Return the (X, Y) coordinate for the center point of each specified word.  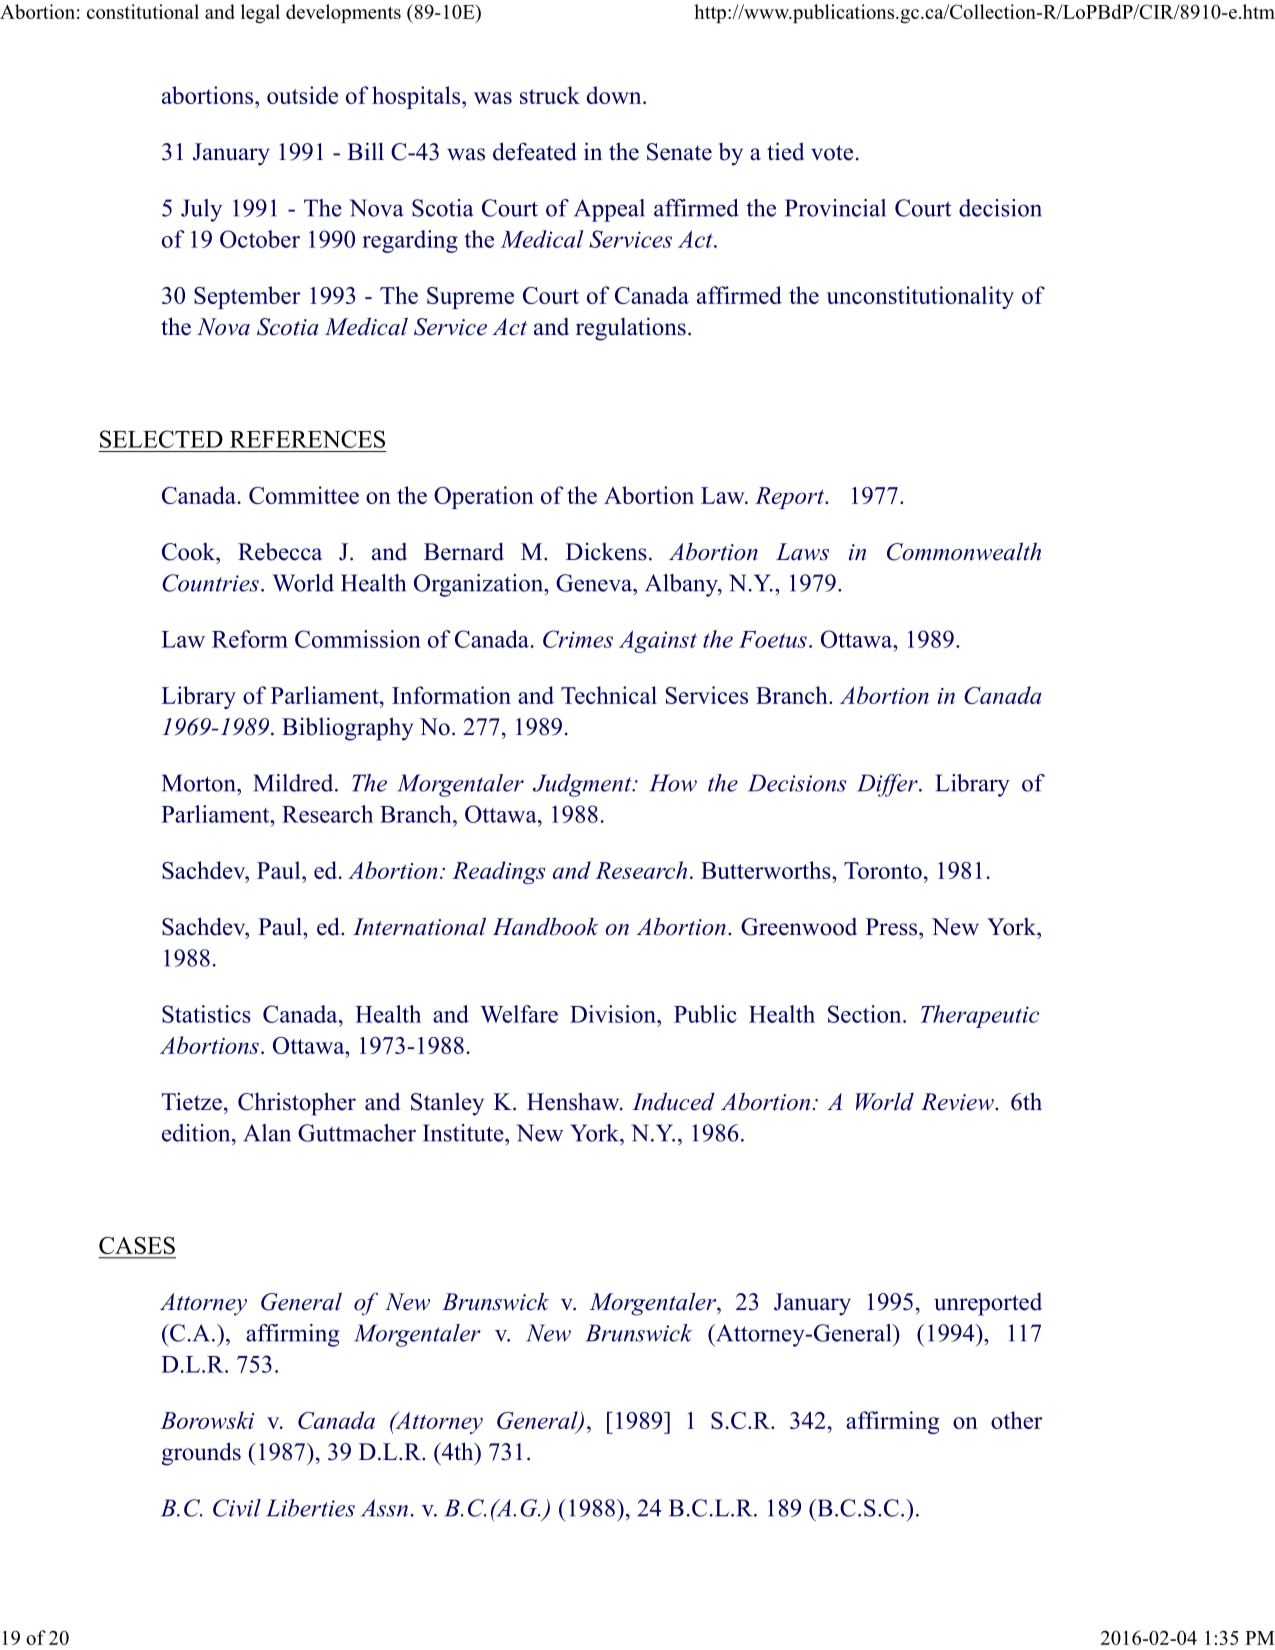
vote (832, 153)
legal (260, 14)
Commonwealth (964, 551)
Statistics (206, 1014)
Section (866, 1014)
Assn (384, 1508)
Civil (237, 1508)
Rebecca (280, 551)
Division (614, 1014)
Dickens (606, 551)
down (615, 95)
